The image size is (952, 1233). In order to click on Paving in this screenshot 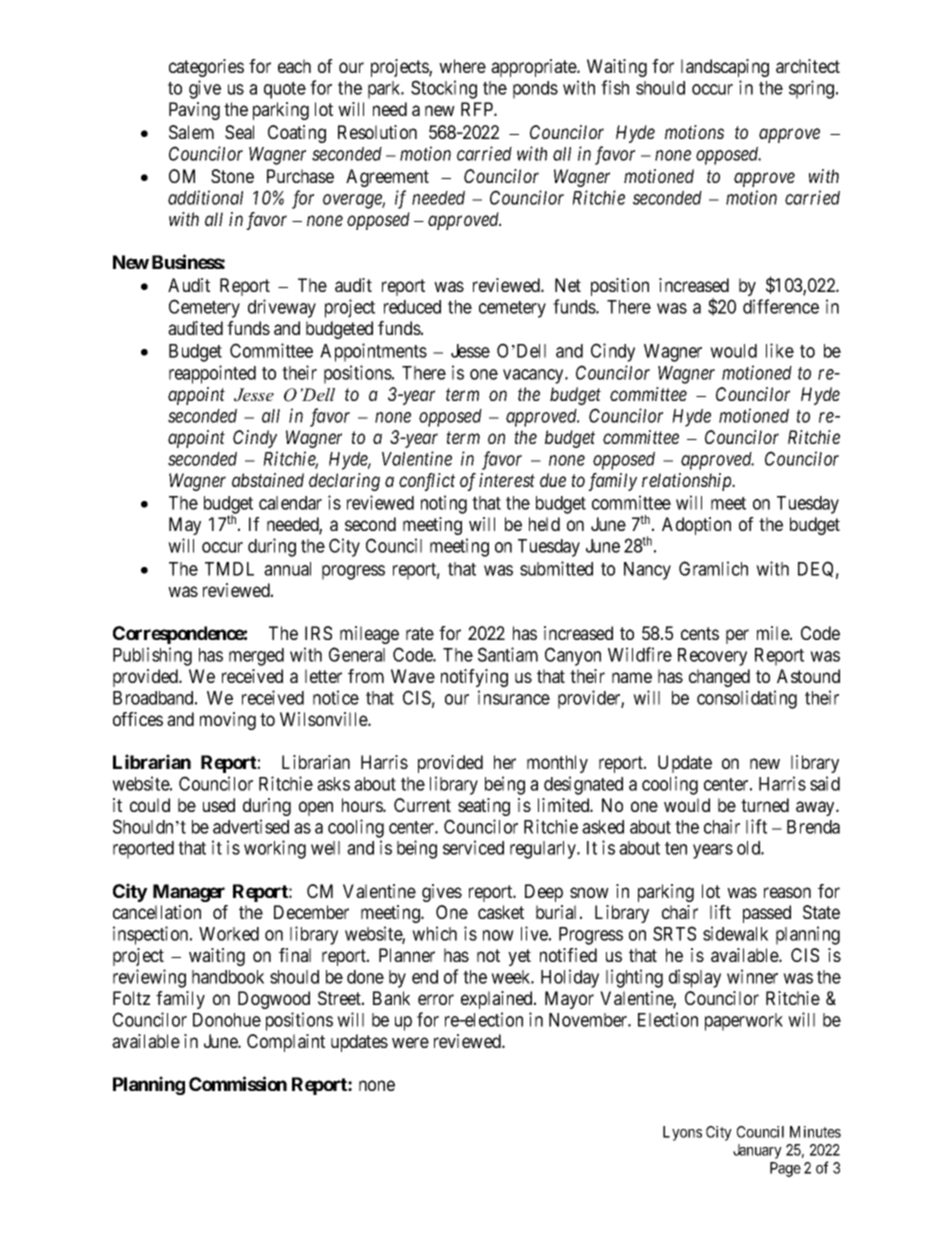, I will do `click(194, 111)`.
